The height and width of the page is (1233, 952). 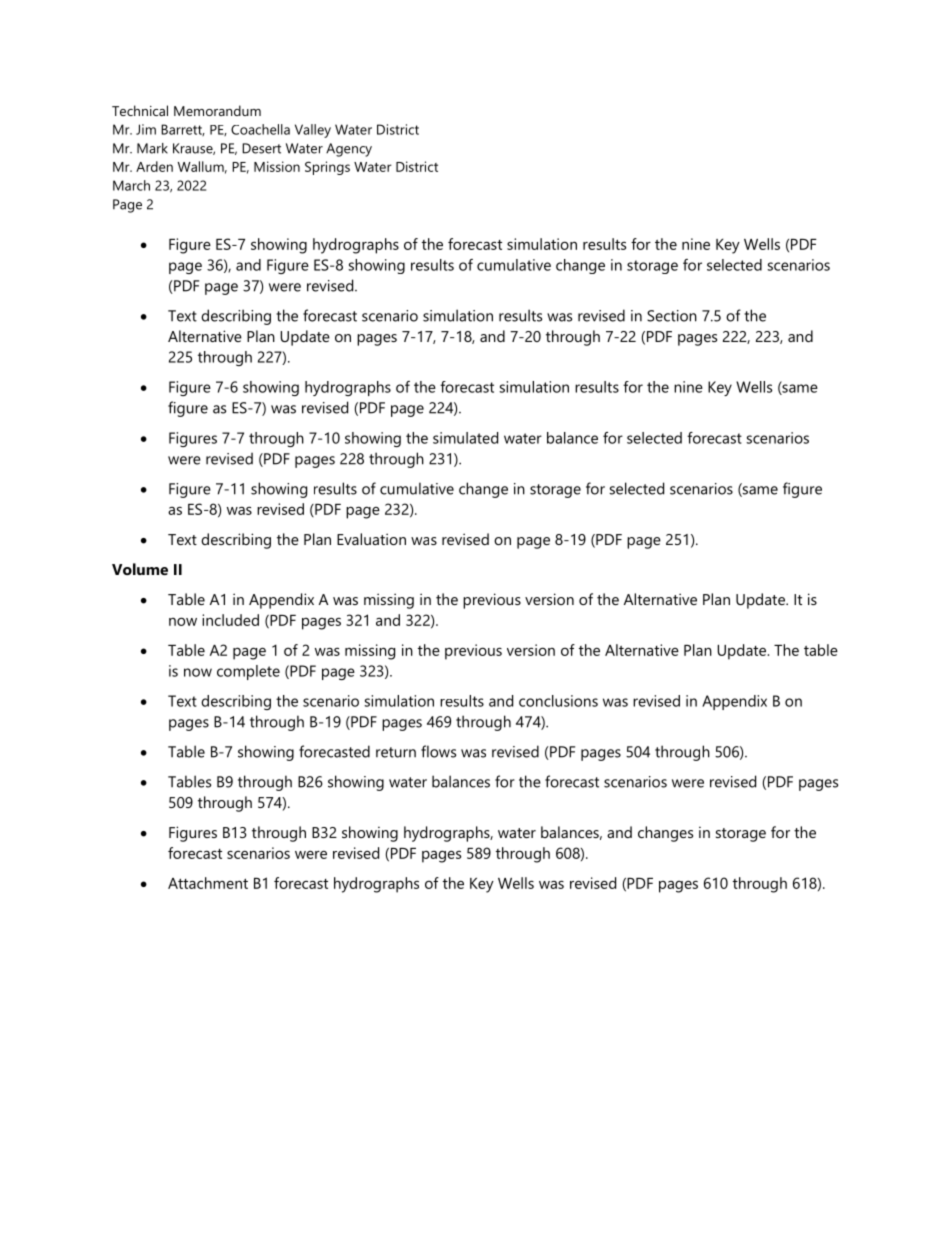 I want to click on complete, so click(x=248, y=672).
